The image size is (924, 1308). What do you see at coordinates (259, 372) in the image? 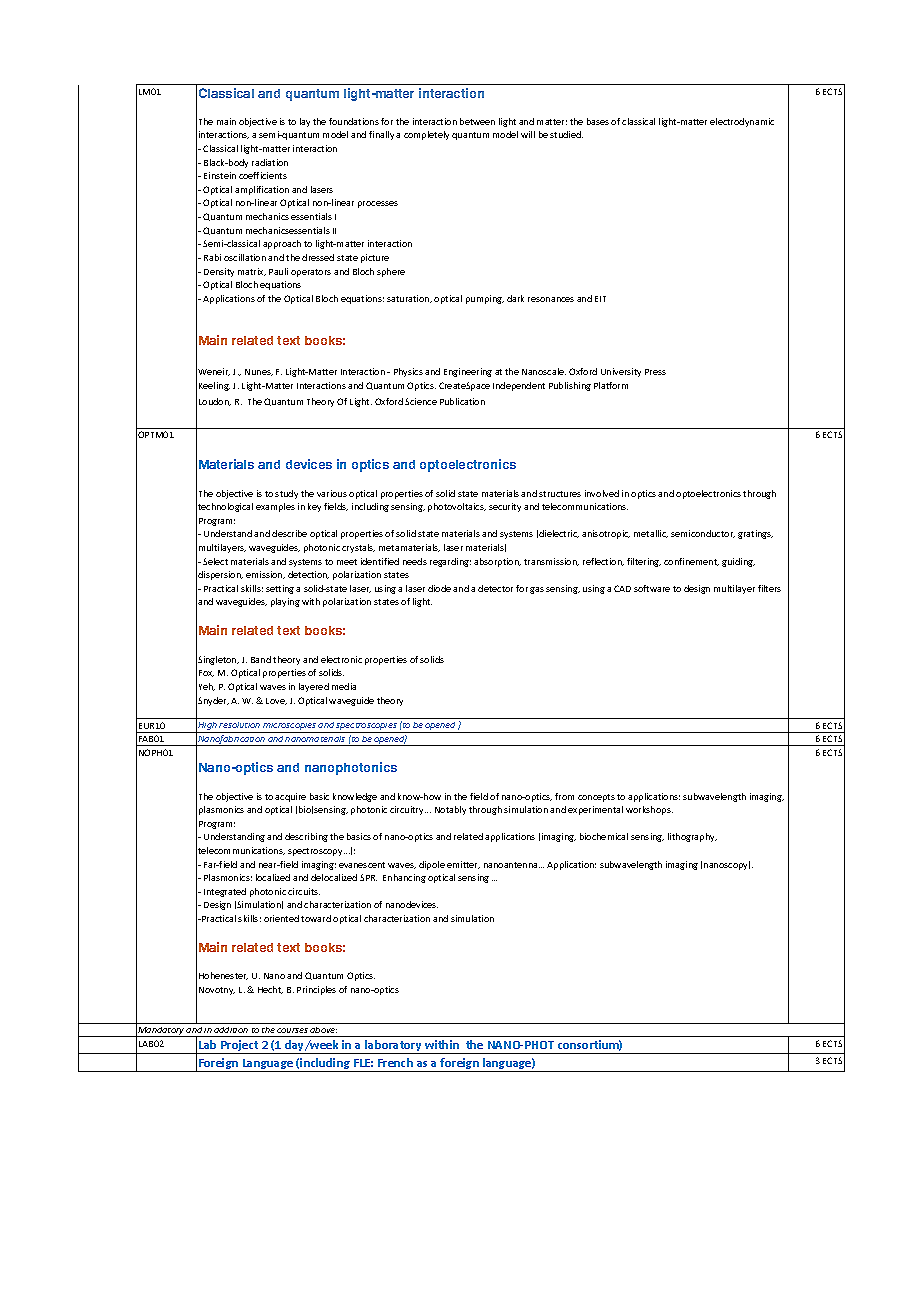
I see `Nunes` at bounding box center [259, 372].
